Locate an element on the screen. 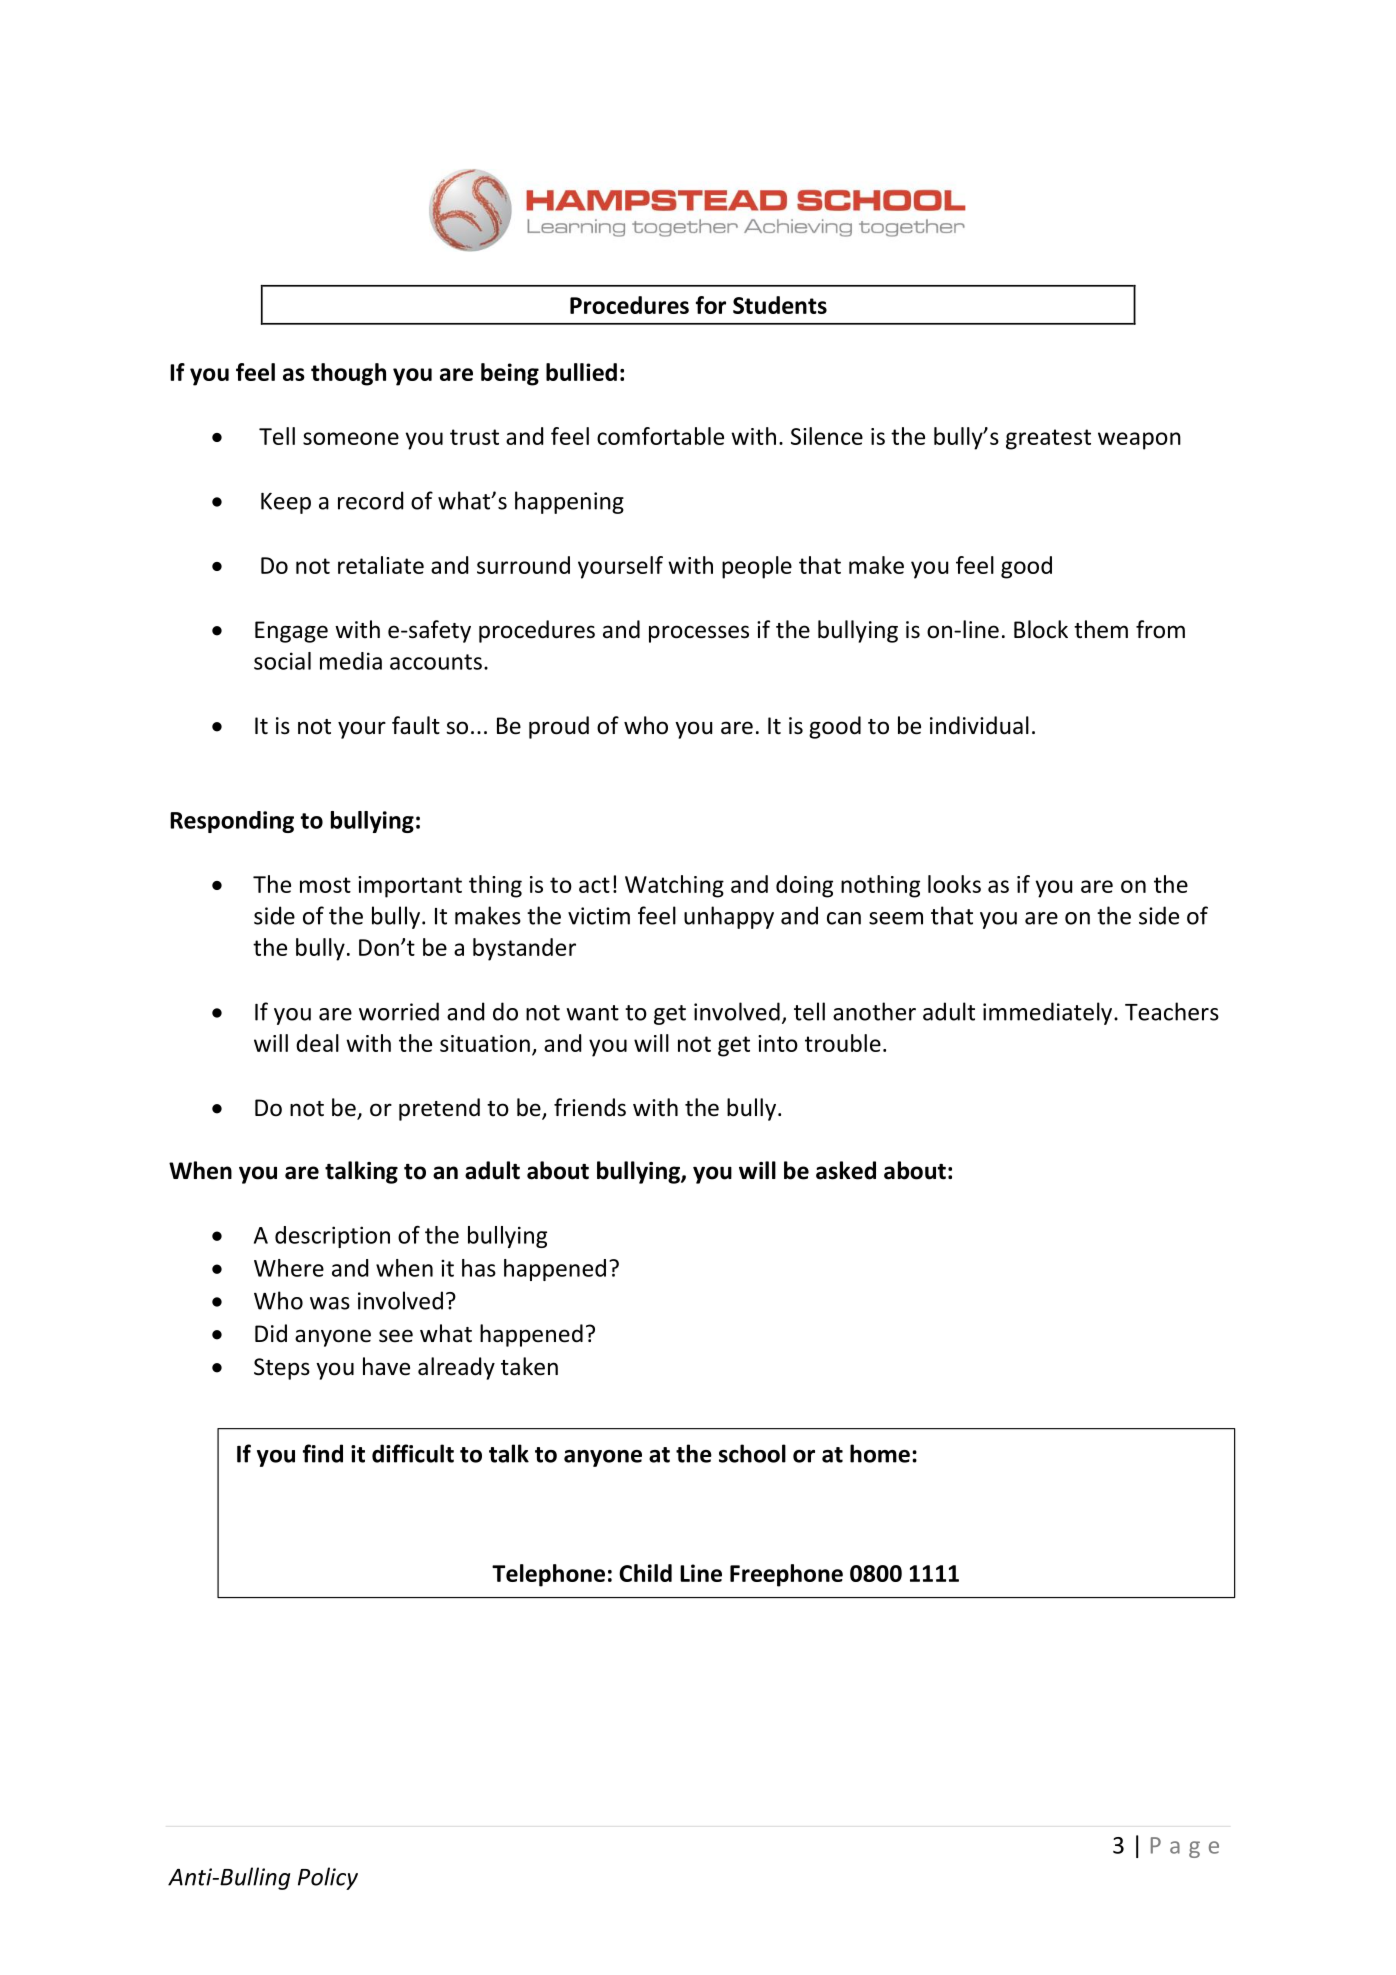 The image size is (1396, 1975). though is located at coordinates (348, 374).
